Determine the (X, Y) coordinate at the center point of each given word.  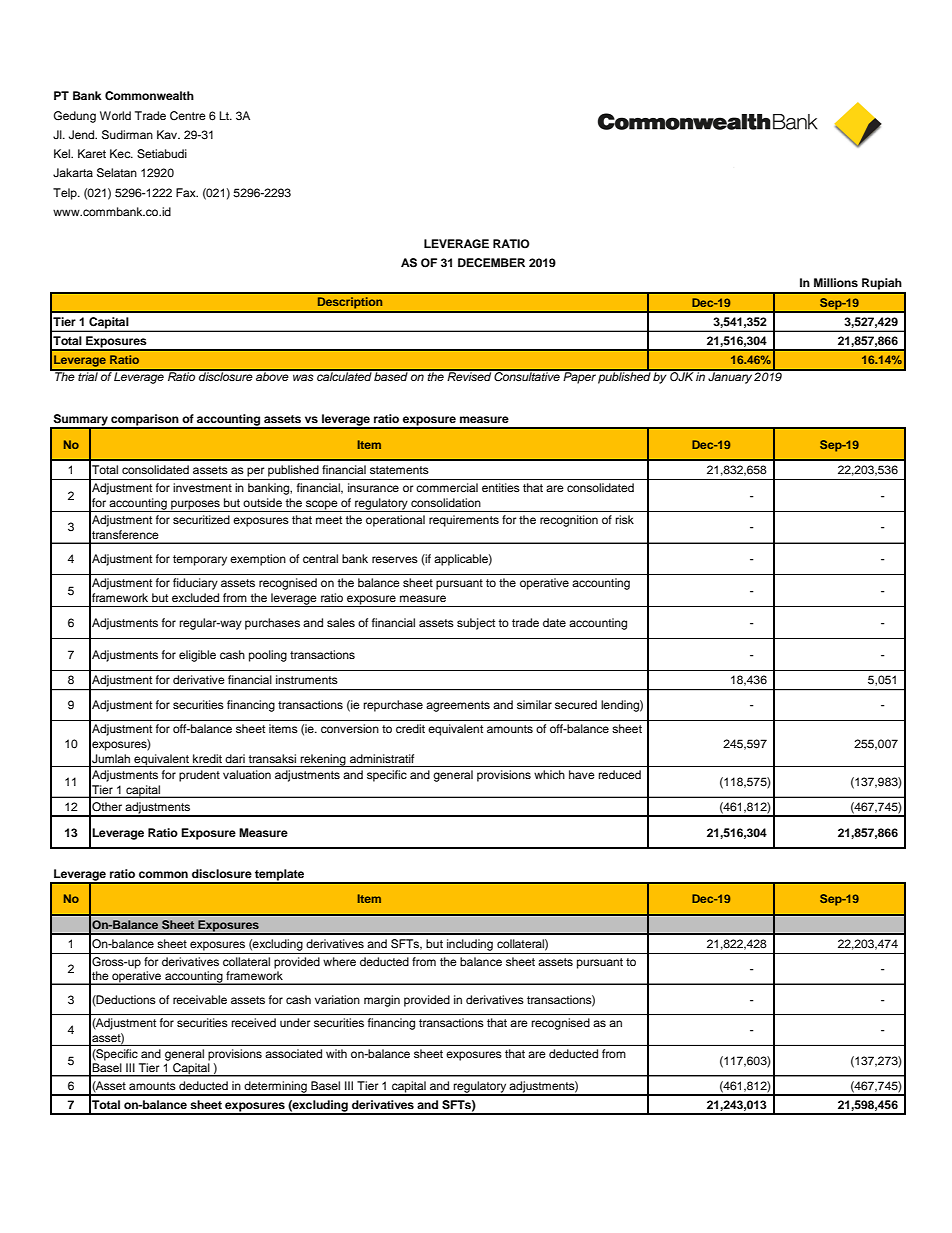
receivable (200, 999)
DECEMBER (491, 263)
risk (624, 519)
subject (476, 624)
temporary (200, 560)
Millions (836, 282)
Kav (168, 134)
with (336, 1053)
